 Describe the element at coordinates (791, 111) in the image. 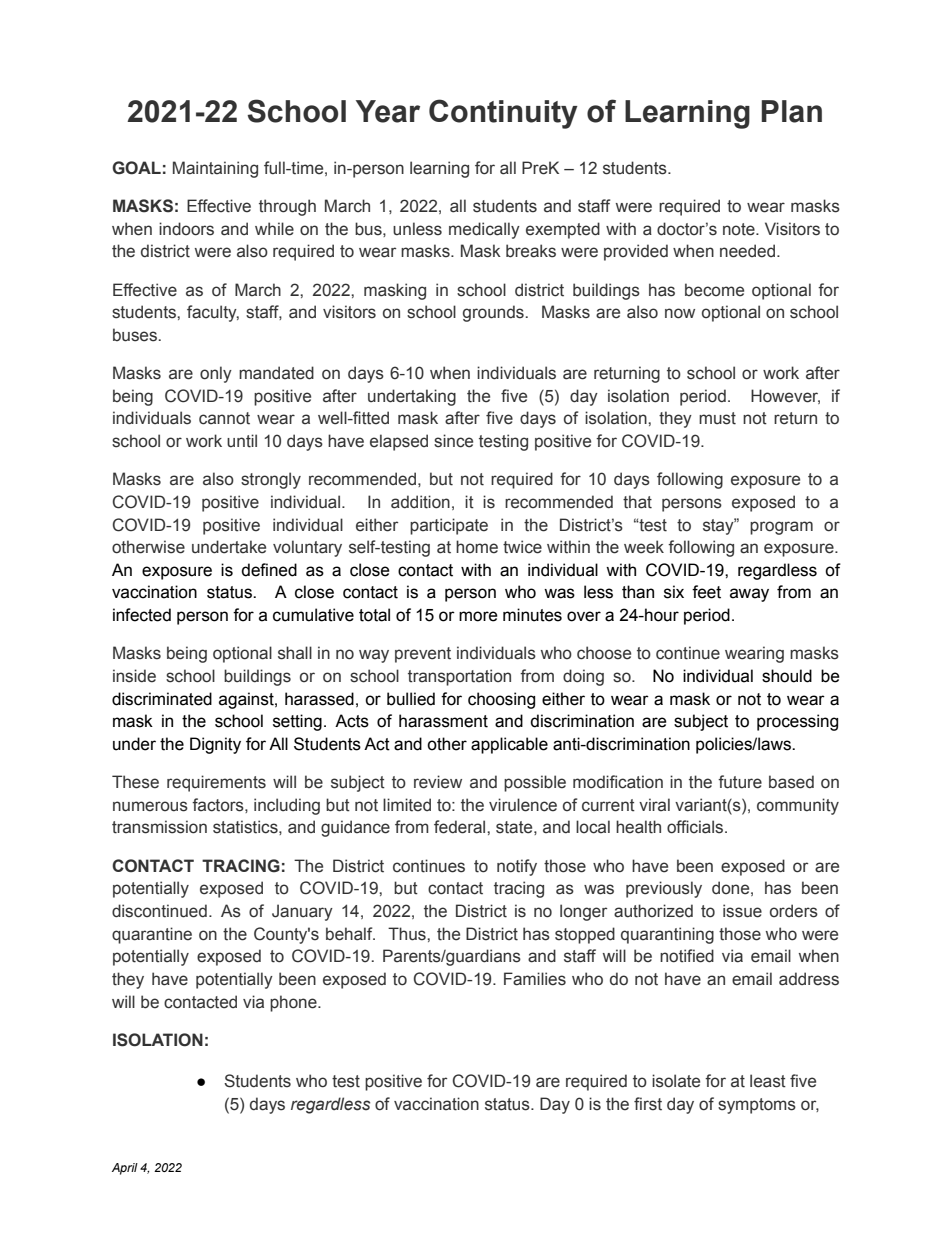

I see `Plan` at that location.
